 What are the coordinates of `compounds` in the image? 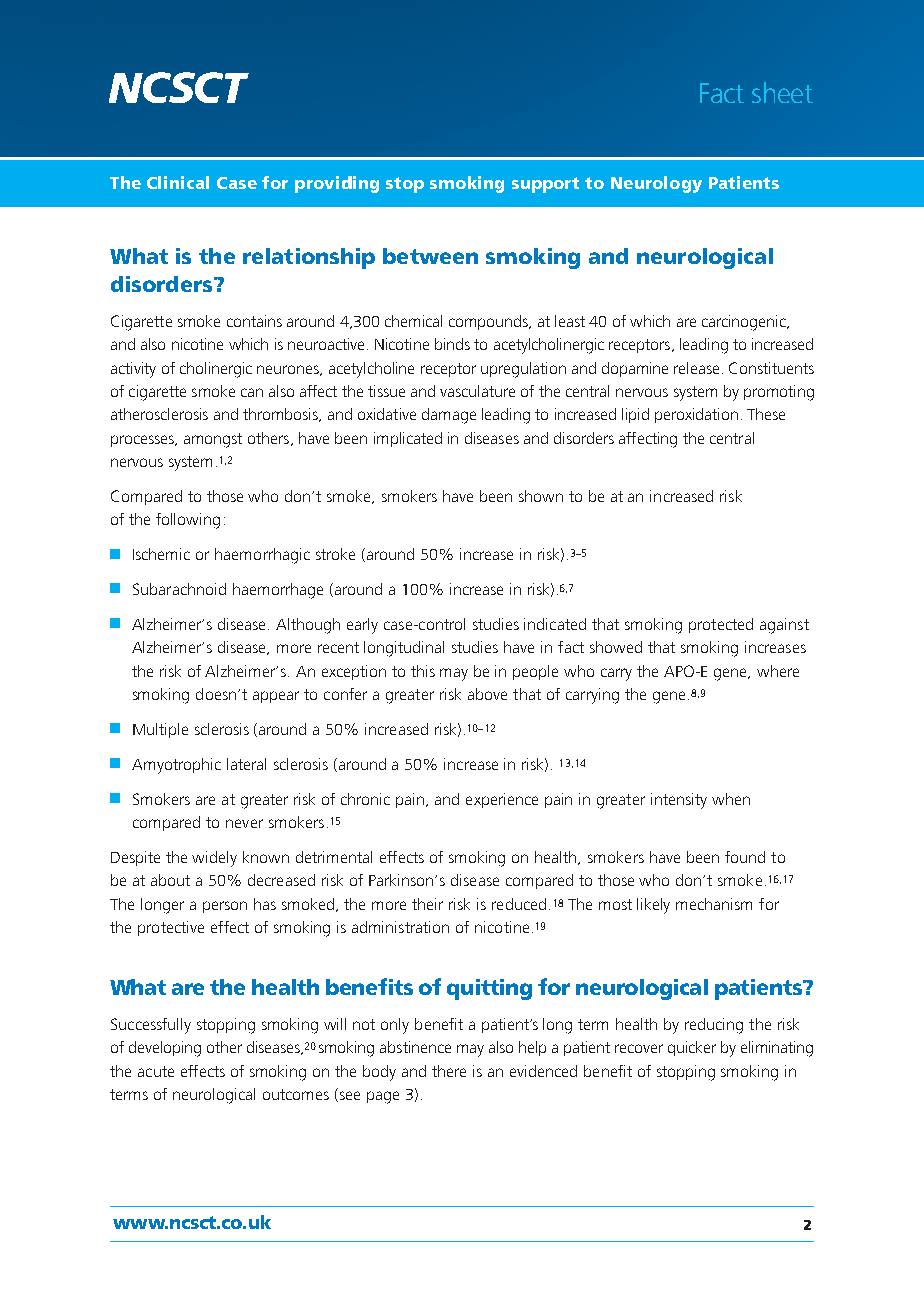 It's located at (489, 322).
